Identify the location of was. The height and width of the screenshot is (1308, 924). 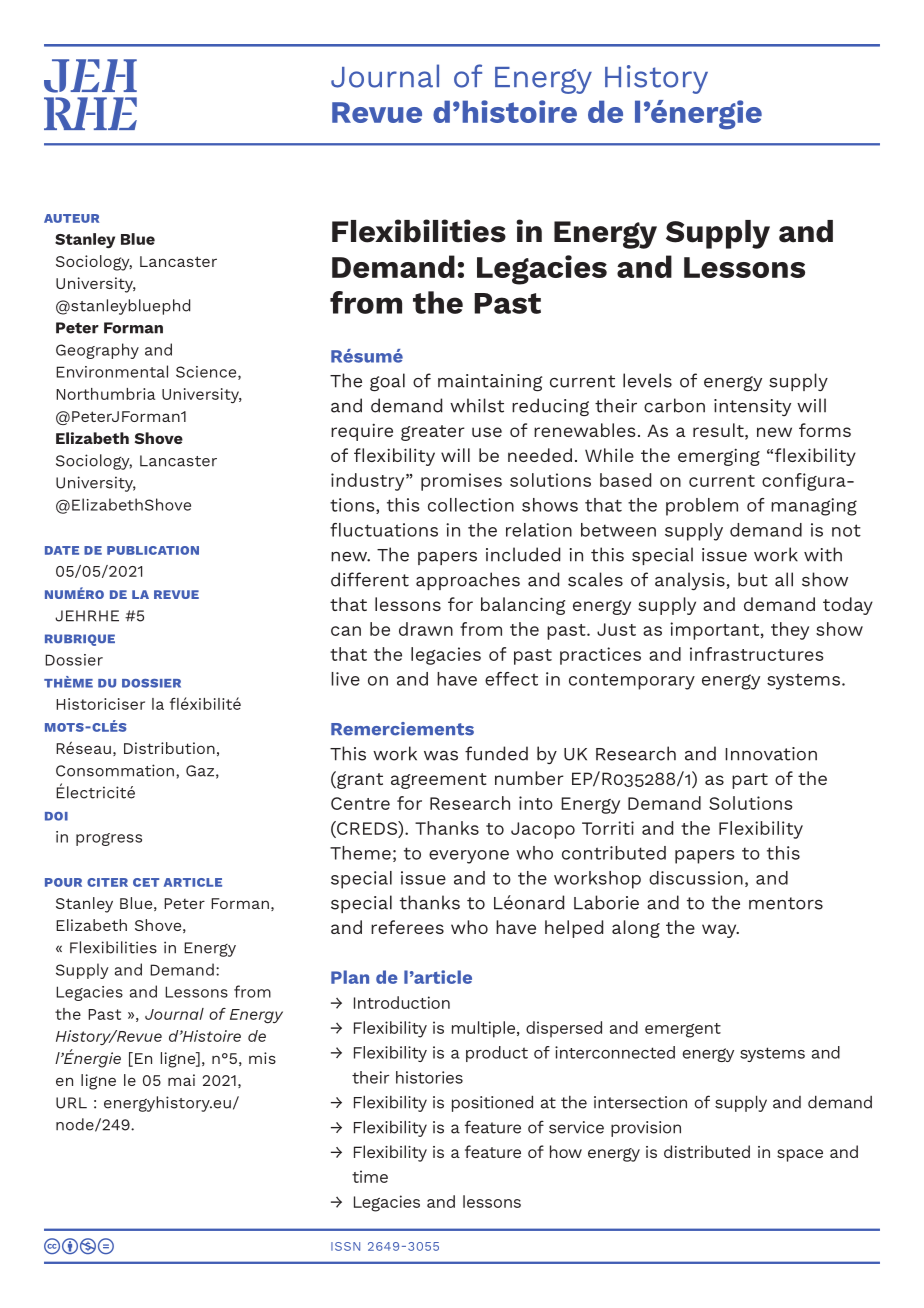
(441, 756).
